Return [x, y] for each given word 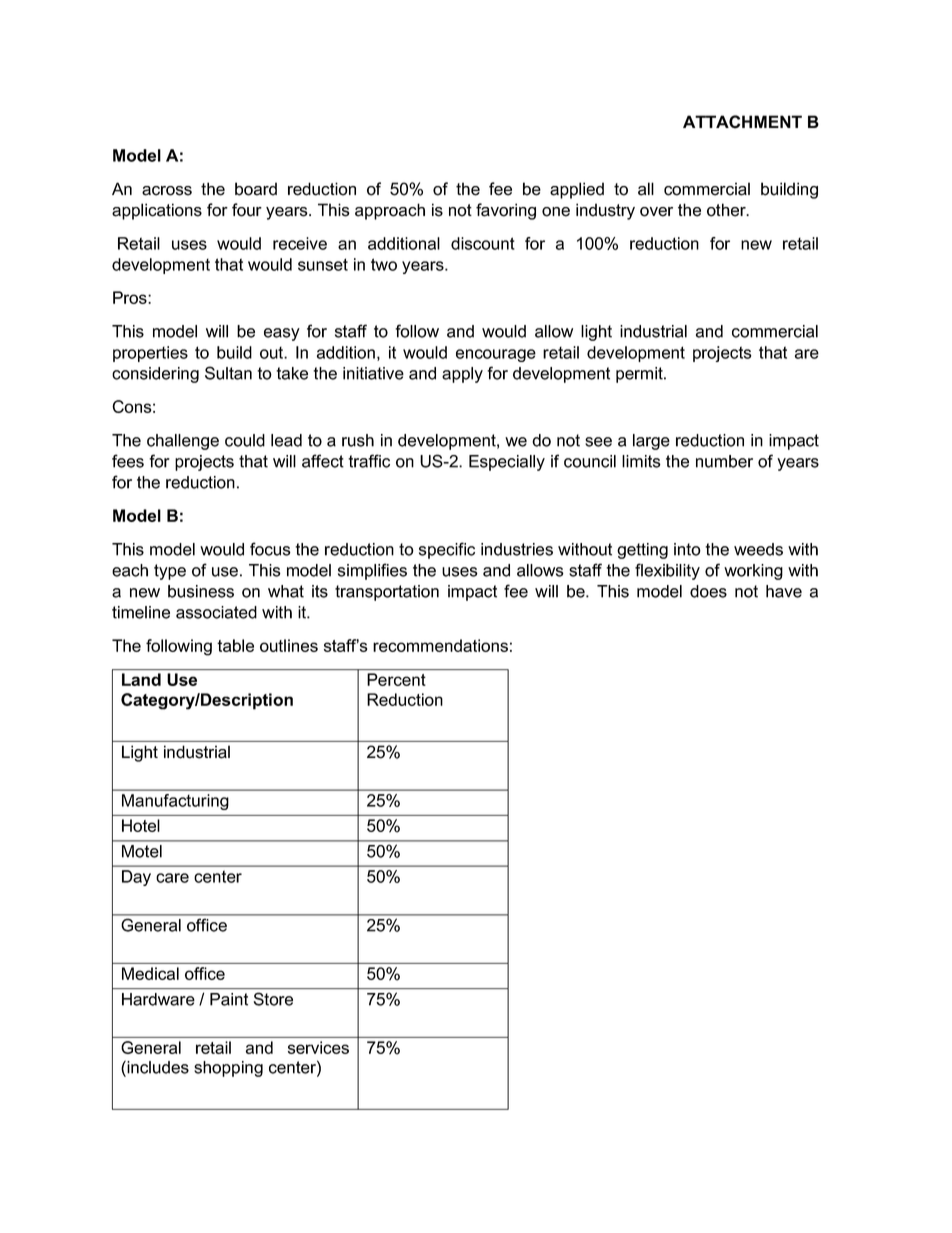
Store [273, 999]
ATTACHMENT [742, 122]
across [167, 191]
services [318, 1047]
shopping [228, 1069]
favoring [506, 211]
